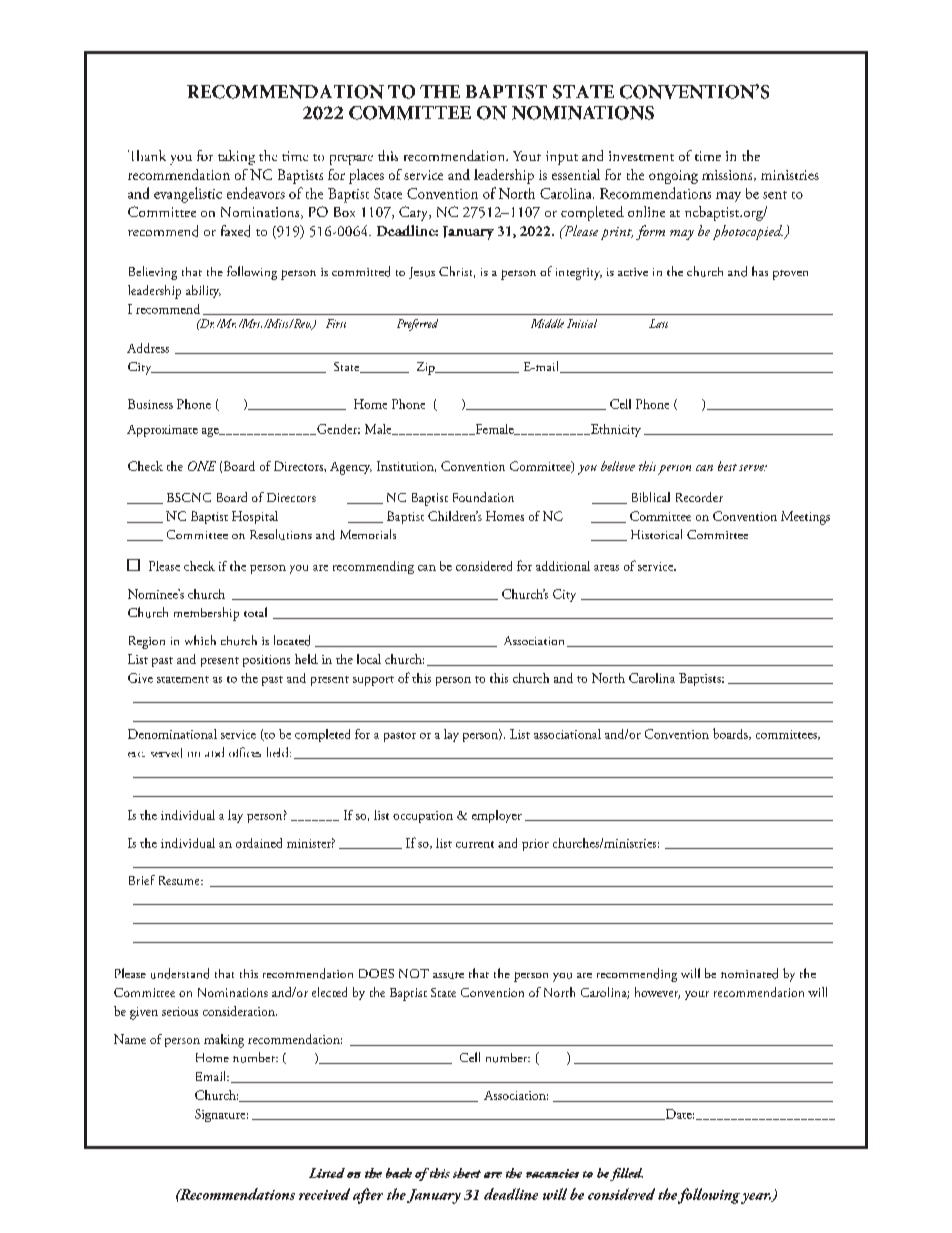 This screenshot has width=952, height=1233. I want to click on received, so click(324, 1194).
